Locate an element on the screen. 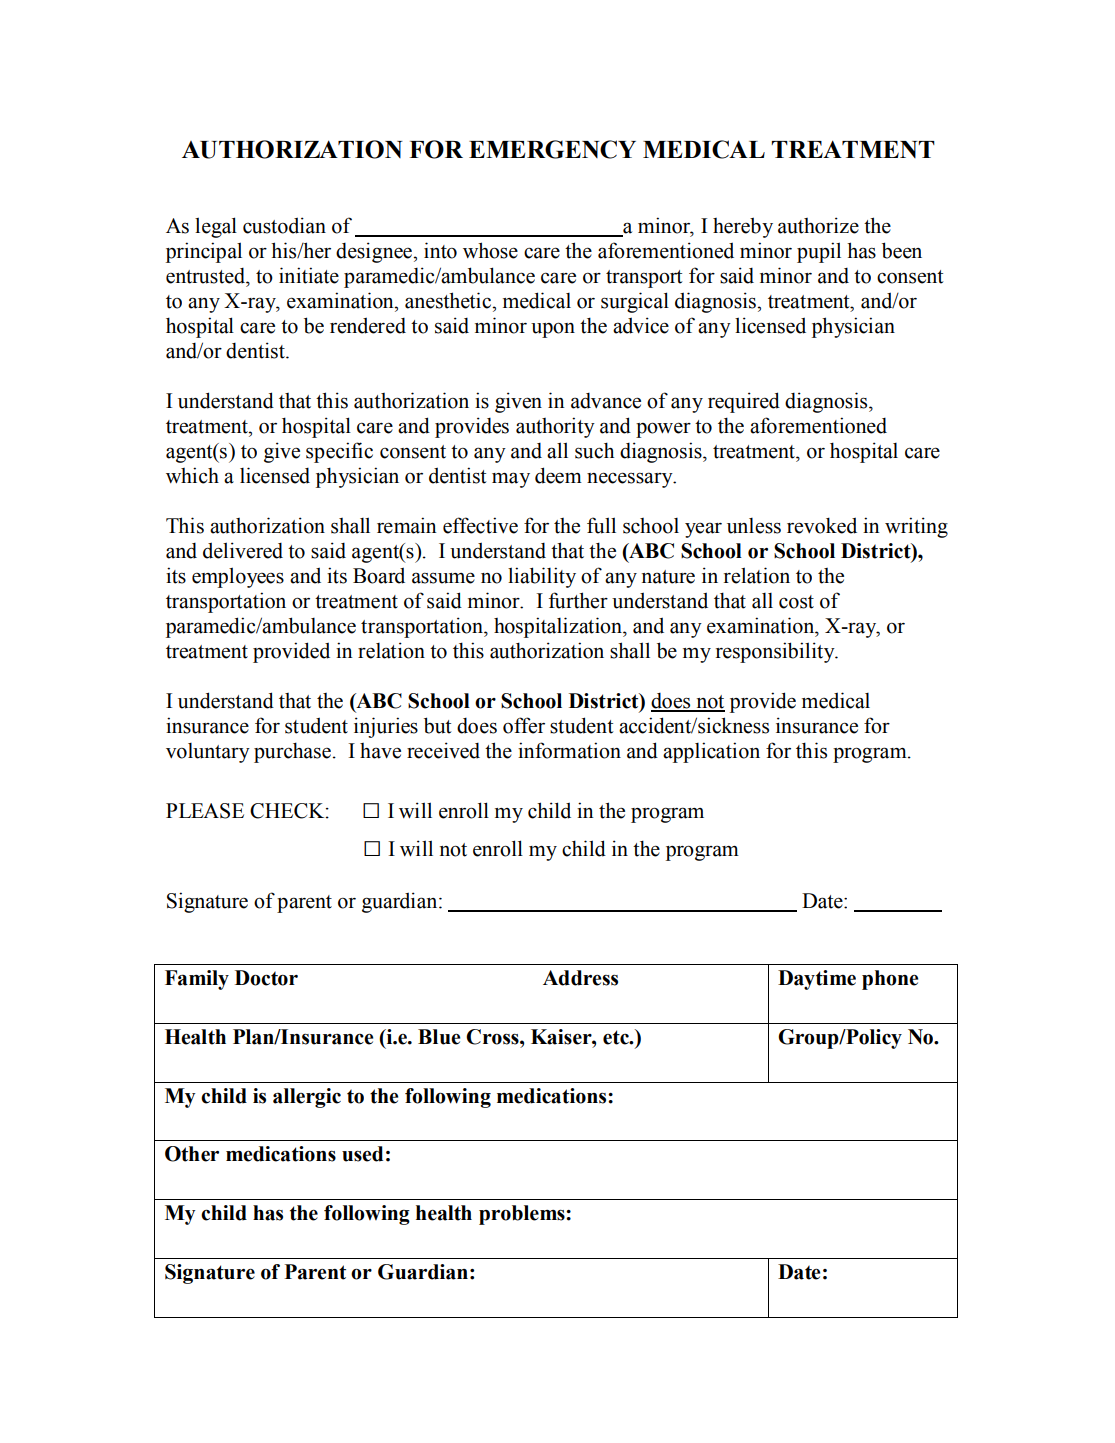 Image resolution: width=1115 pixels, height=1443 pixels. responsibility is located at coordinates (776, 652).
